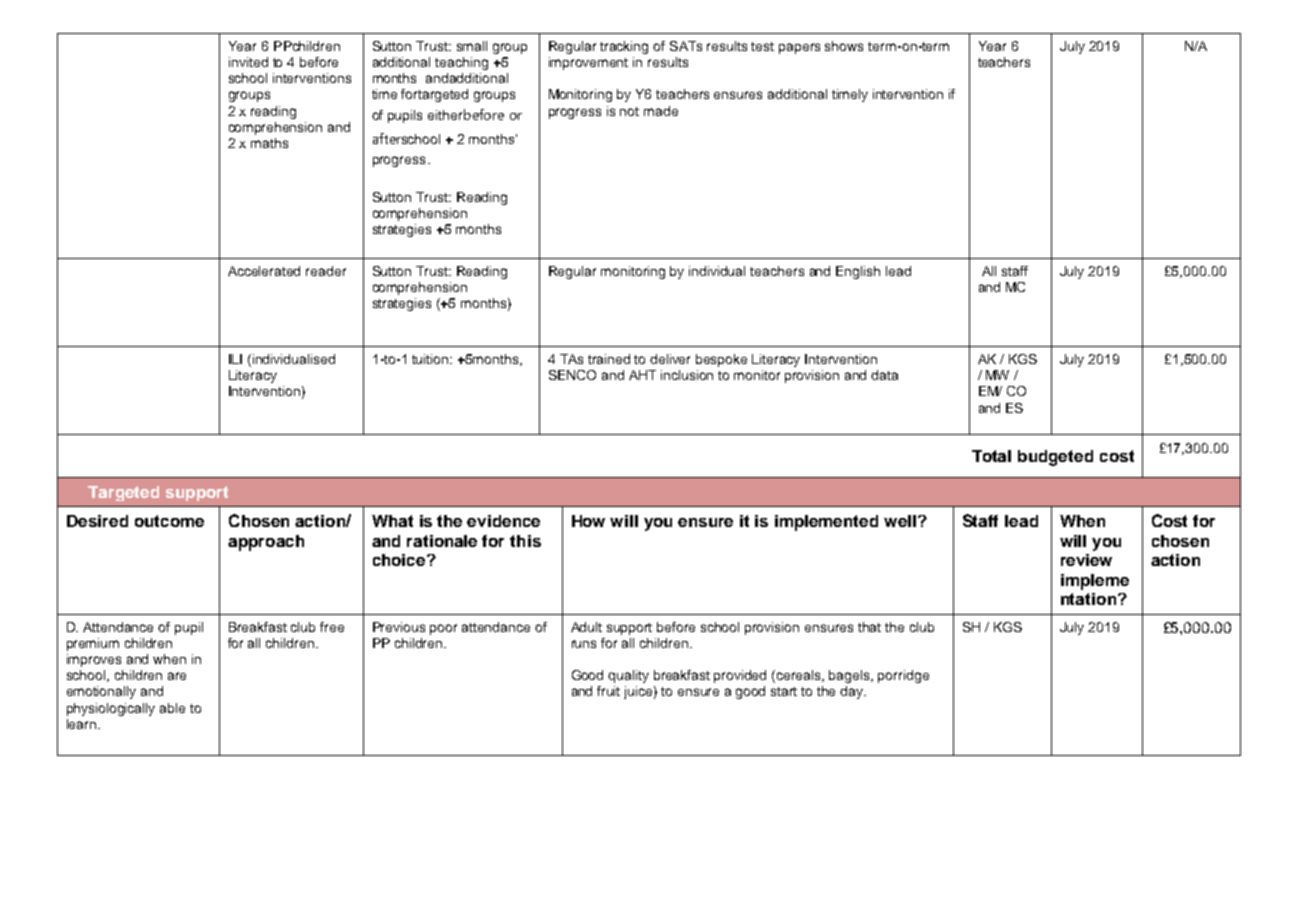 This screenshot has width=1308, height=924. Describe the element at coordinates (266, 543) in the screenshot. I see `approach` at that location.
